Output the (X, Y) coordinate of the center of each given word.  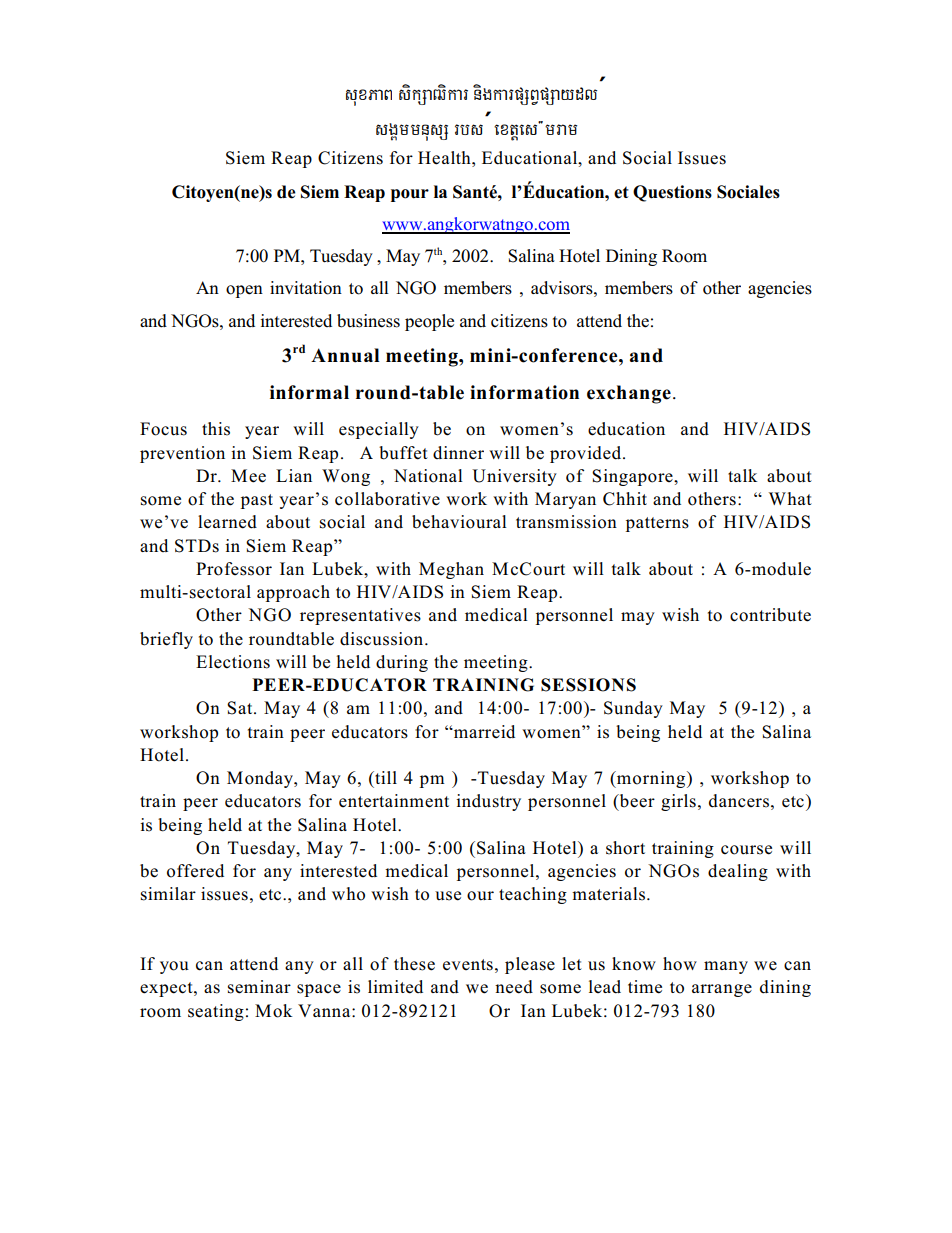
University (514, 477)
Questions (672, 193)
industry (488, 802)
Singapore (633, 477)
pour (410, 195)
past (257, 501)
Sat (241, 708)
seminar (259, 987)
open (244, 291)
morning (651, 779)
